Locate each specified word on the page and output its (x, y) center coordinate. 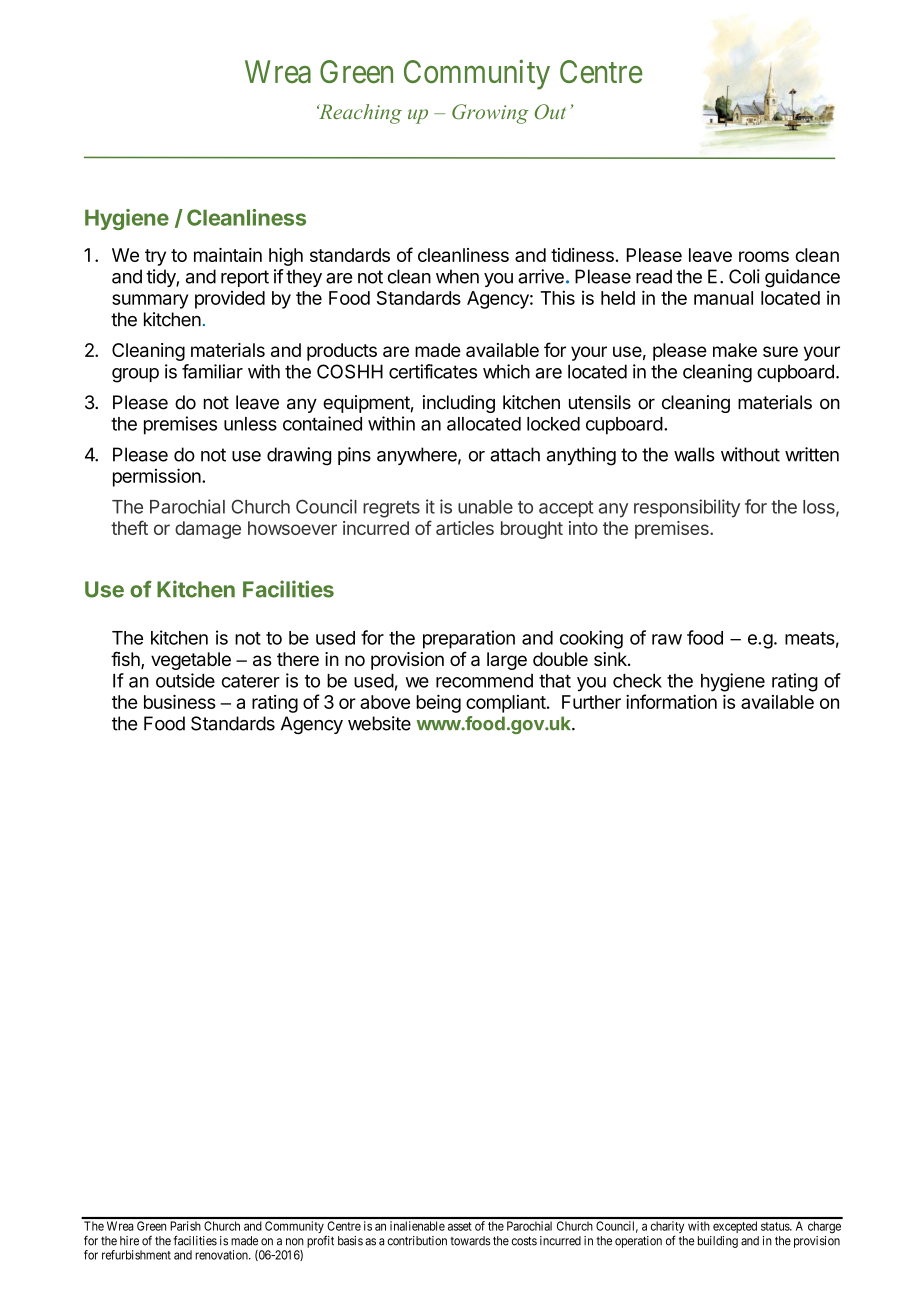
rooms (764, 256)
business (180, 701)
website (379, 723)
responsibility (687, 508)
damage (208, 530)
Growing (490, 114)
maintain (228, 255)
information (671, 701)
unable (485, 507)
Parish (186, 1226)
